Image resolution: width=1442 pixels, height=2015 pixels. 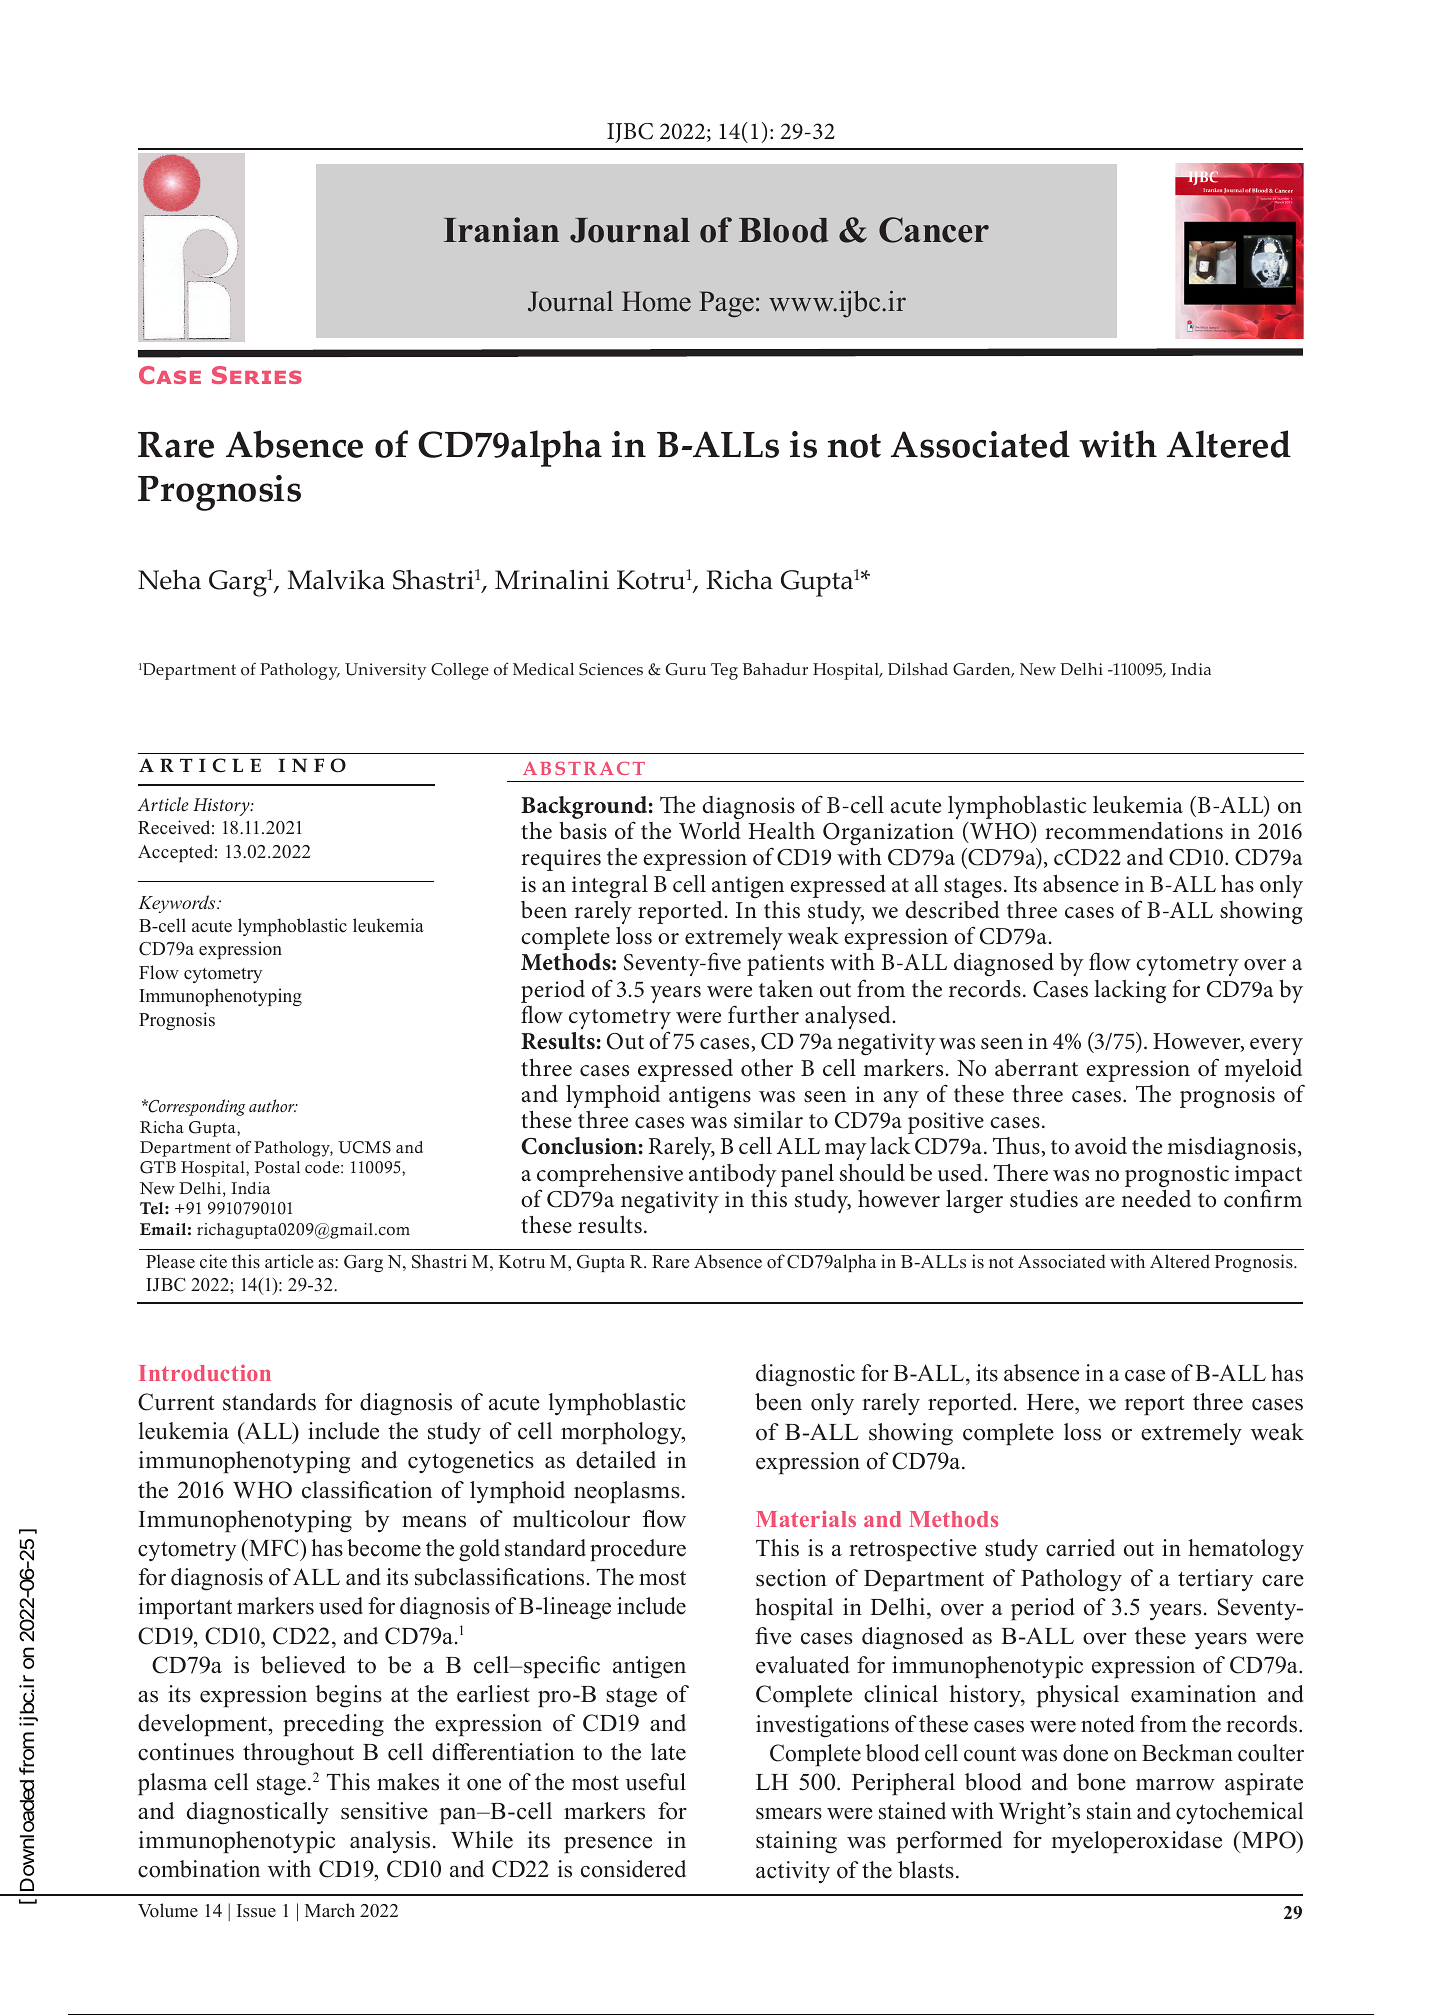 I want to click on carried, so click(x=1080, y=1548).
